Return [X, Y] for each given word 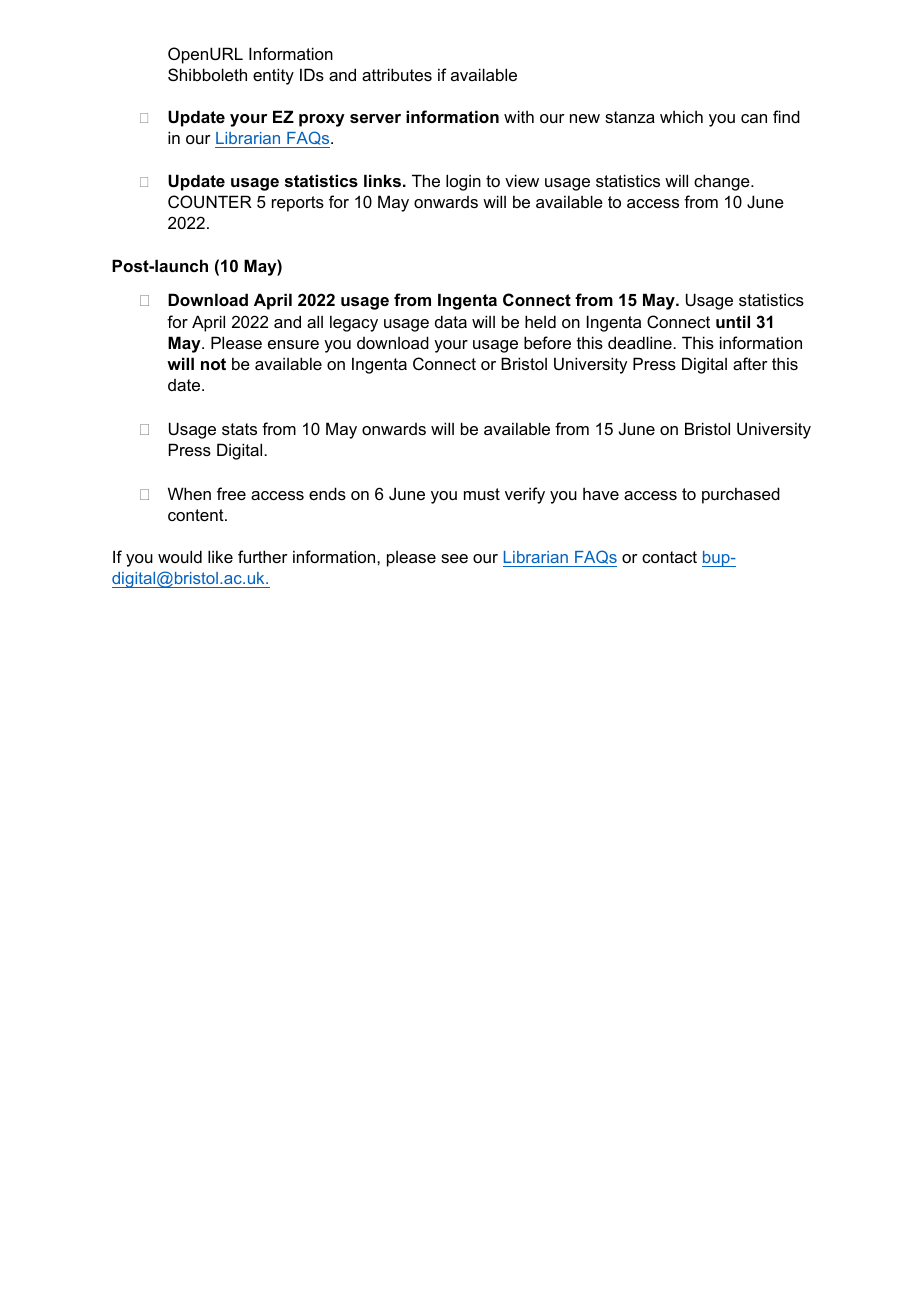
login [463, 182]
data [451, 321]
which [681, 116]
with [519, 116]
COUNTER [210, 201]
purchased [741, 495]
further [263, 556]
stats [239, 429]
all [315, 321]
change [723, 182]
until [733, 321]
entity [273, 76]
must [482, 494]
